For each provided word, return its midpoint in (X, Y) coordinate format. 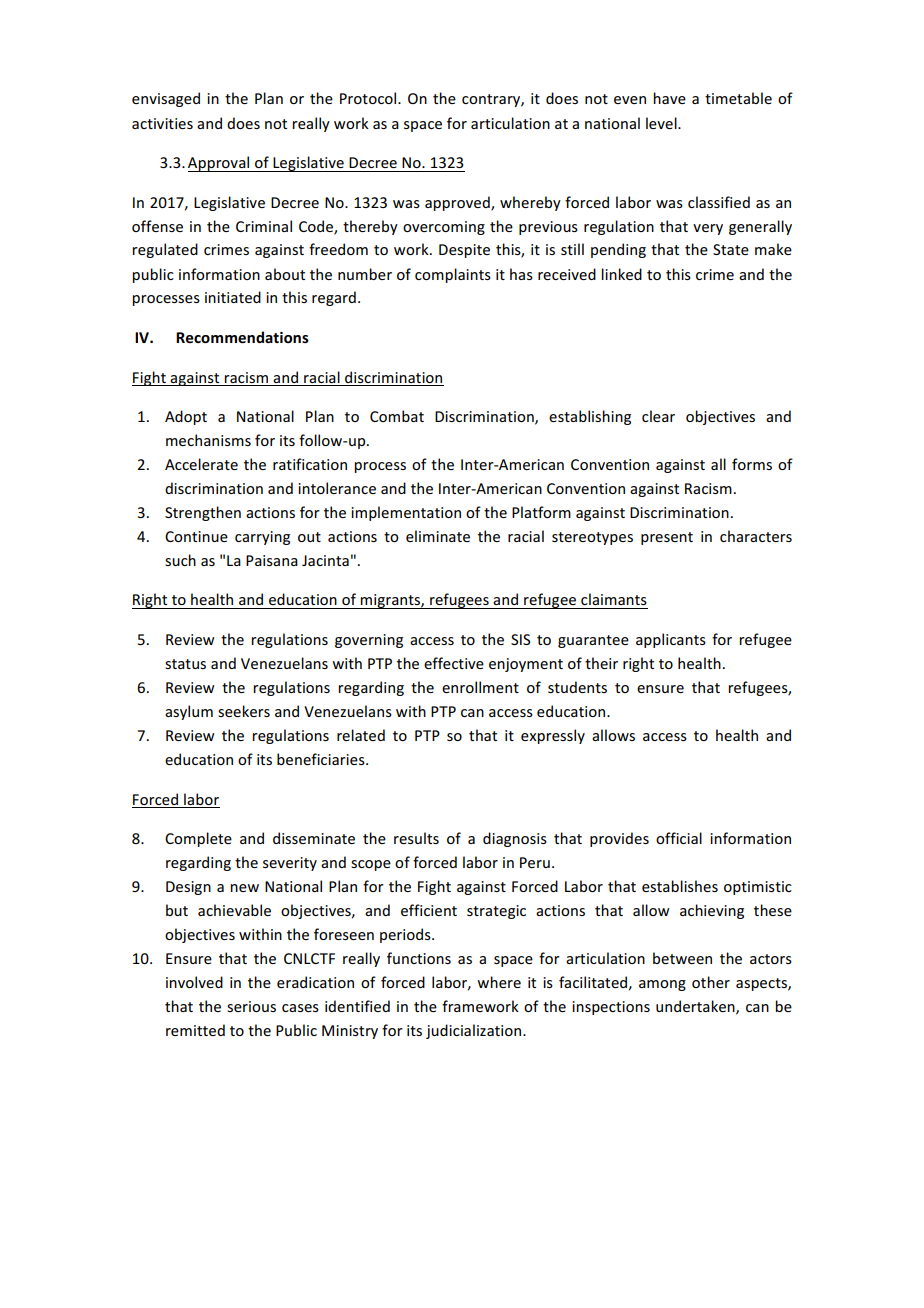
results (416, 838)
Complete (198, 839)
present (667, 538)
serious (251, 1006)
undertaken (696, 1007)
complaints (453, 275)
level (662, 123)
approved (458, 203)
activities (162, 123)
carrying (262, 538)
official (679, 838)
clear (658, 416)
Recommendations (242, 337)
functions (419, 958)
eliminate (438, 536)
